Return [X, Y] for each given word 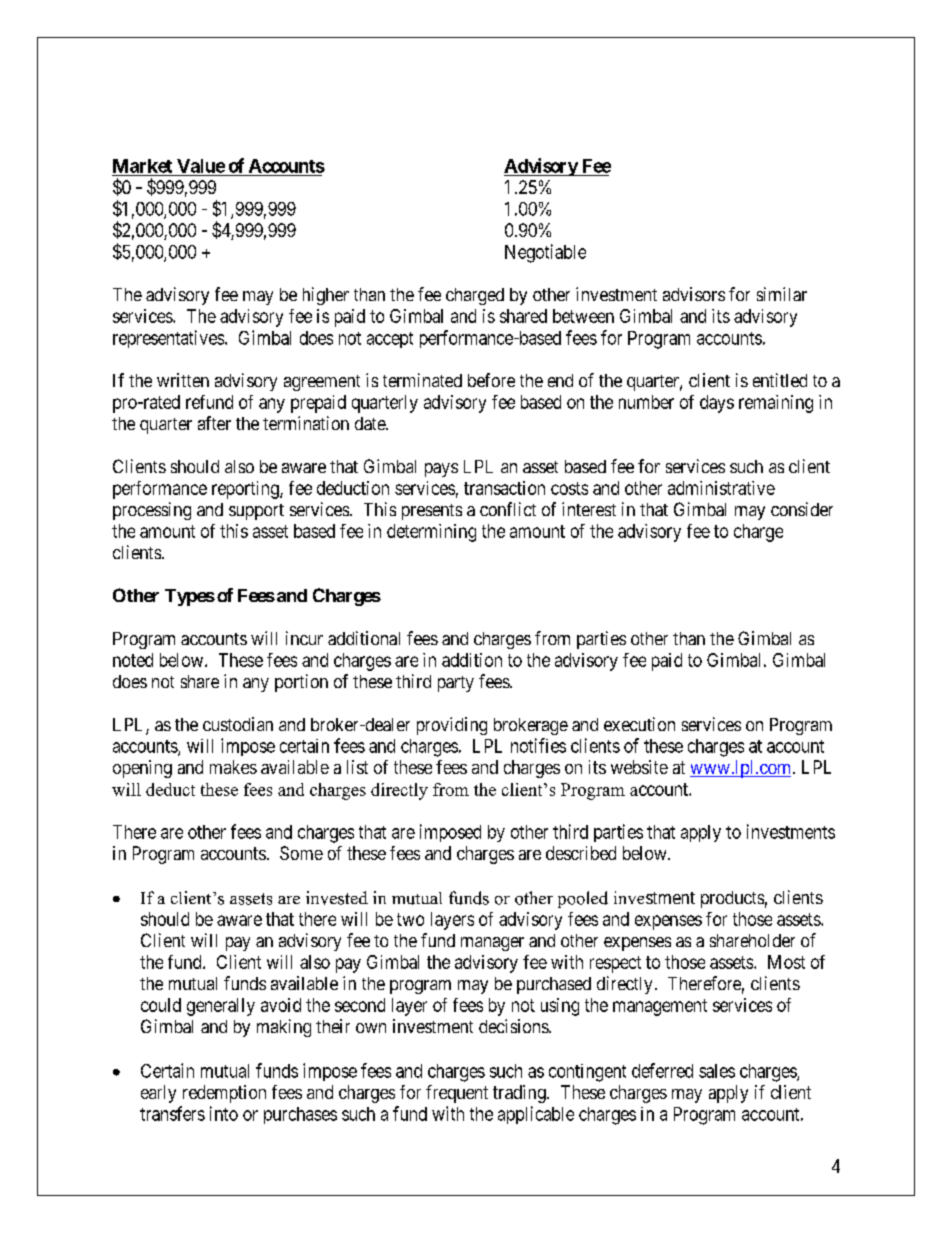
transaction [504, 488]
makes [233, 767]
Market [142, 166]
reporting [246, 490]
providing [452, 726]
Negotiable [545, 253]
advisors [694, 294]
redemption [224, 1094]
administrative [721, 488]
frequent [457, 1094]
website [639, 767]
